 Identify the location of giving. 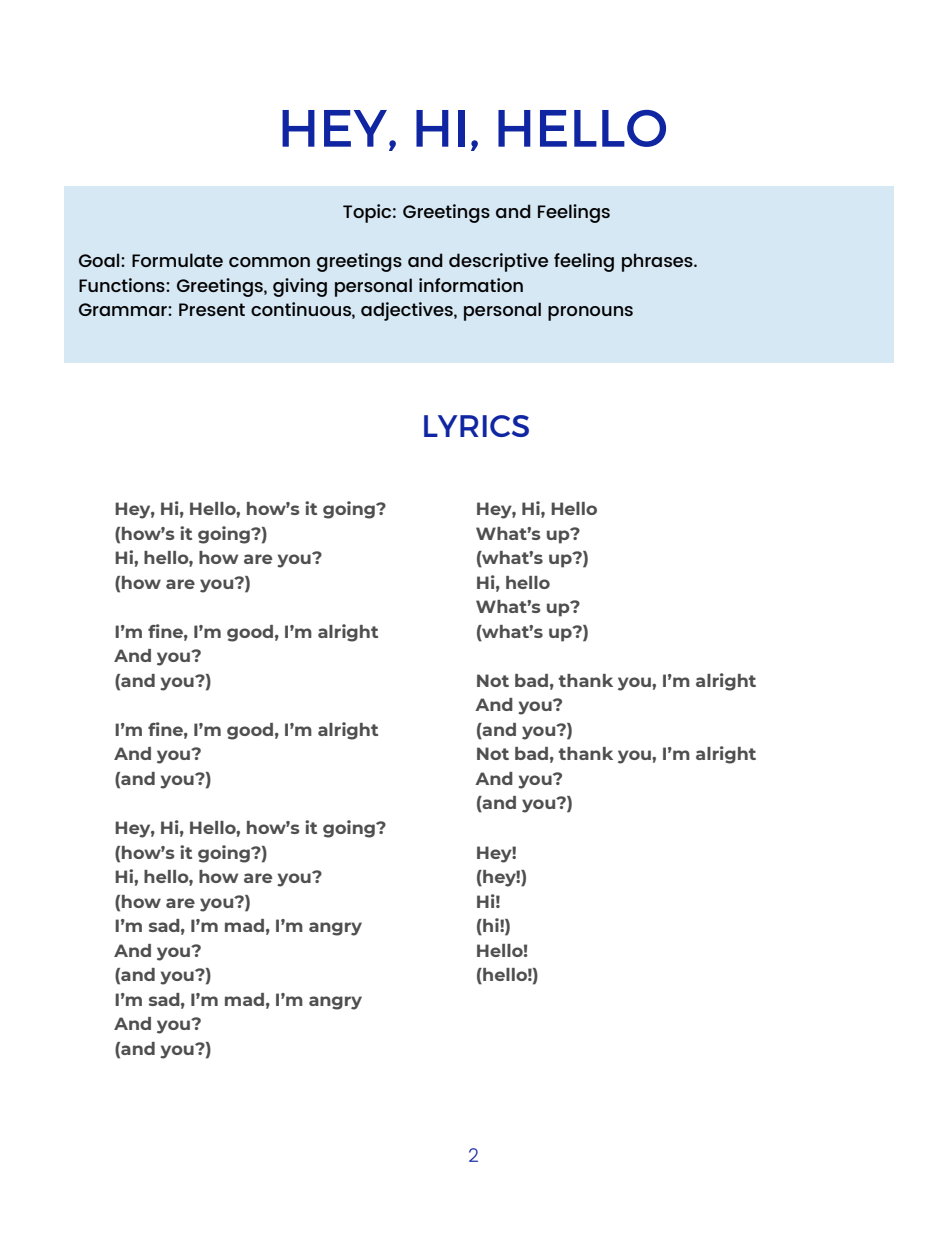
(300, 287).
